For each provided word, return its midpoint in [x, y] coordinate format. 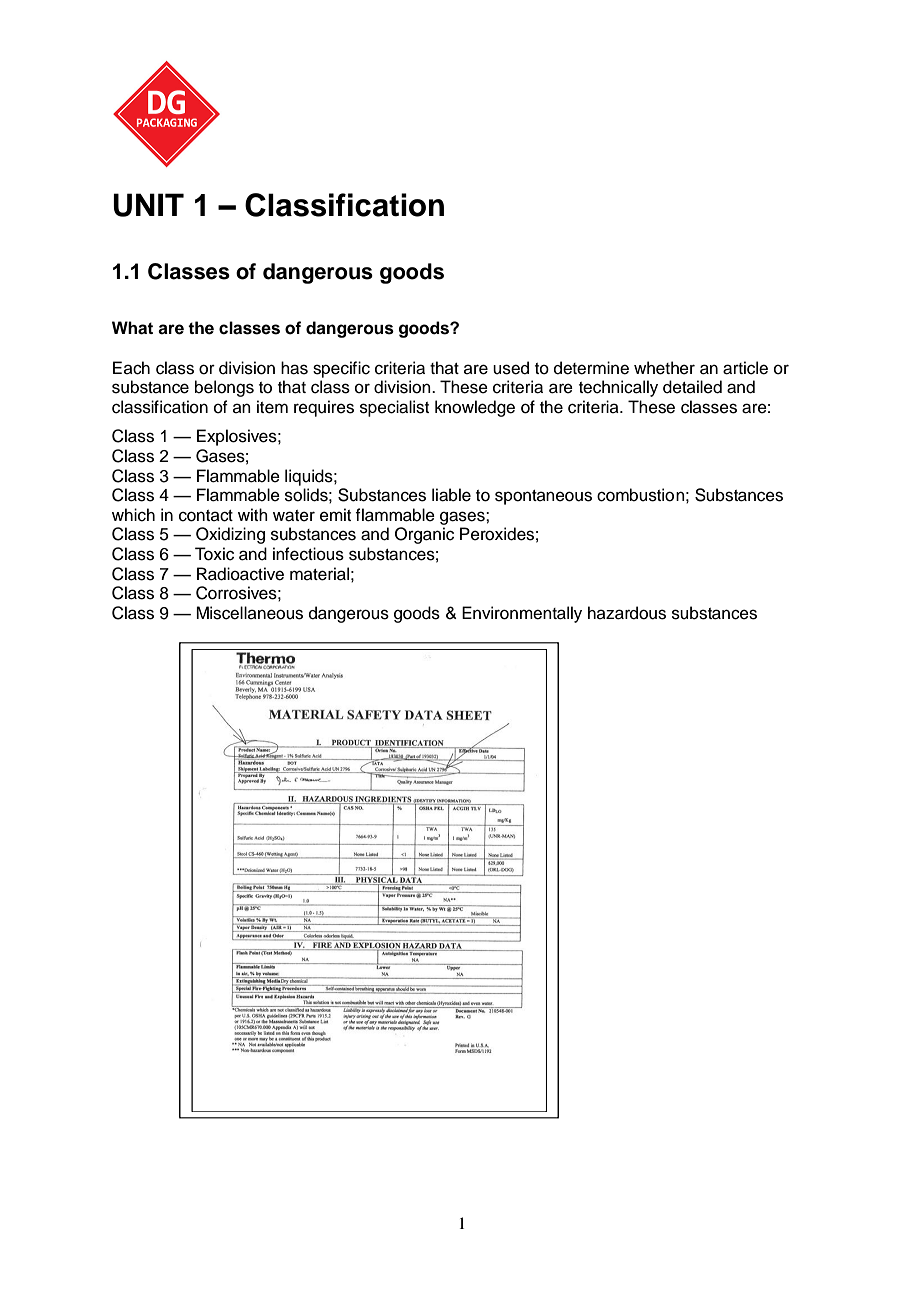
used [511, 368]
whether [664, 368]
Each [131, 368]
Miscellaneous [249, 613]
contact [206, 516]
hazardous [627, 613]
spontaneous [543, 497]
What [132, 328]
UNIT [148, 205]
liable [451, 495]
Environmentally [522, 614]
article [745, 368]
